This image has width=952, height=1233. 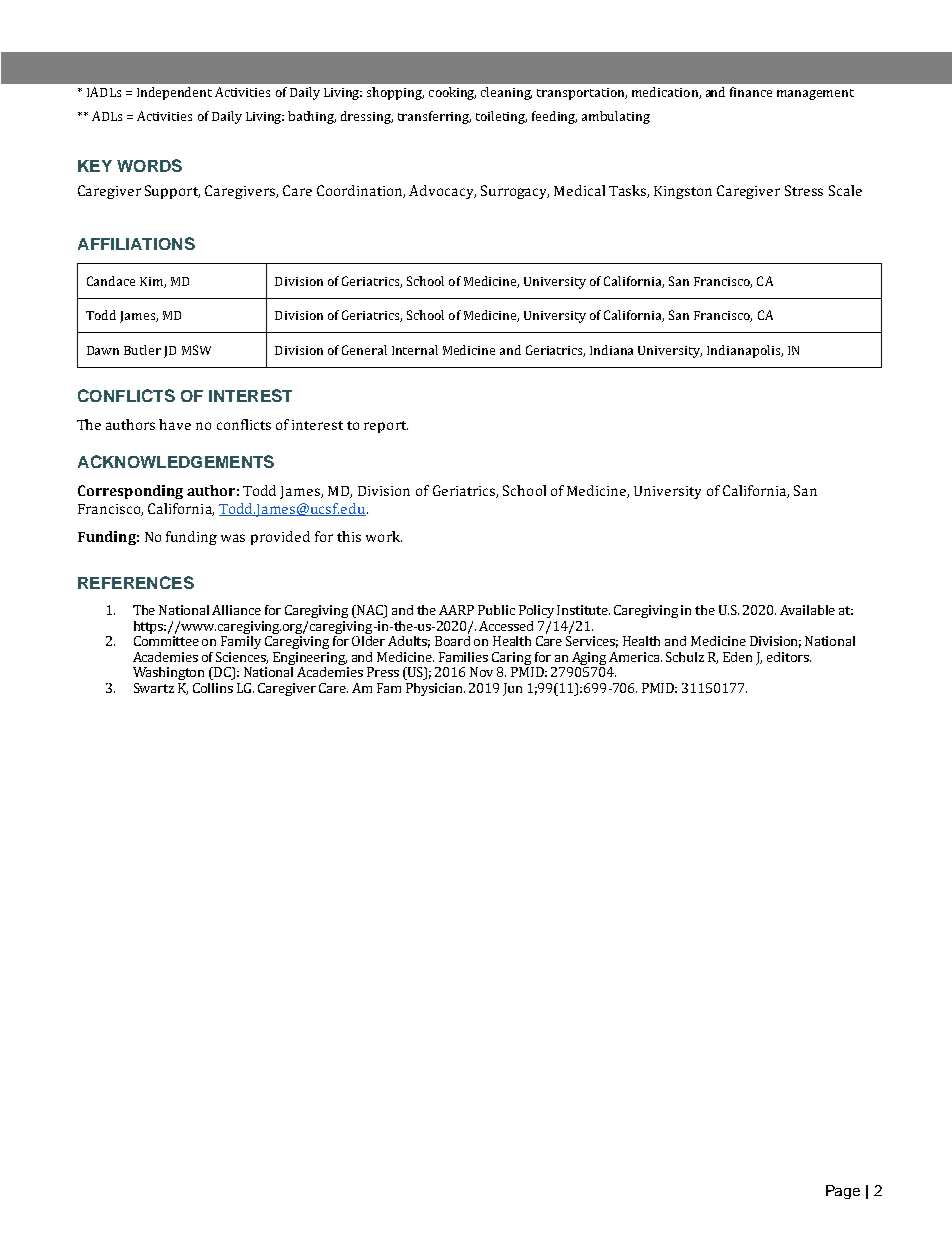 What do you see at coordinates (213, 688) in the image?
I see `Collins` at bounding box center [213, 688].
